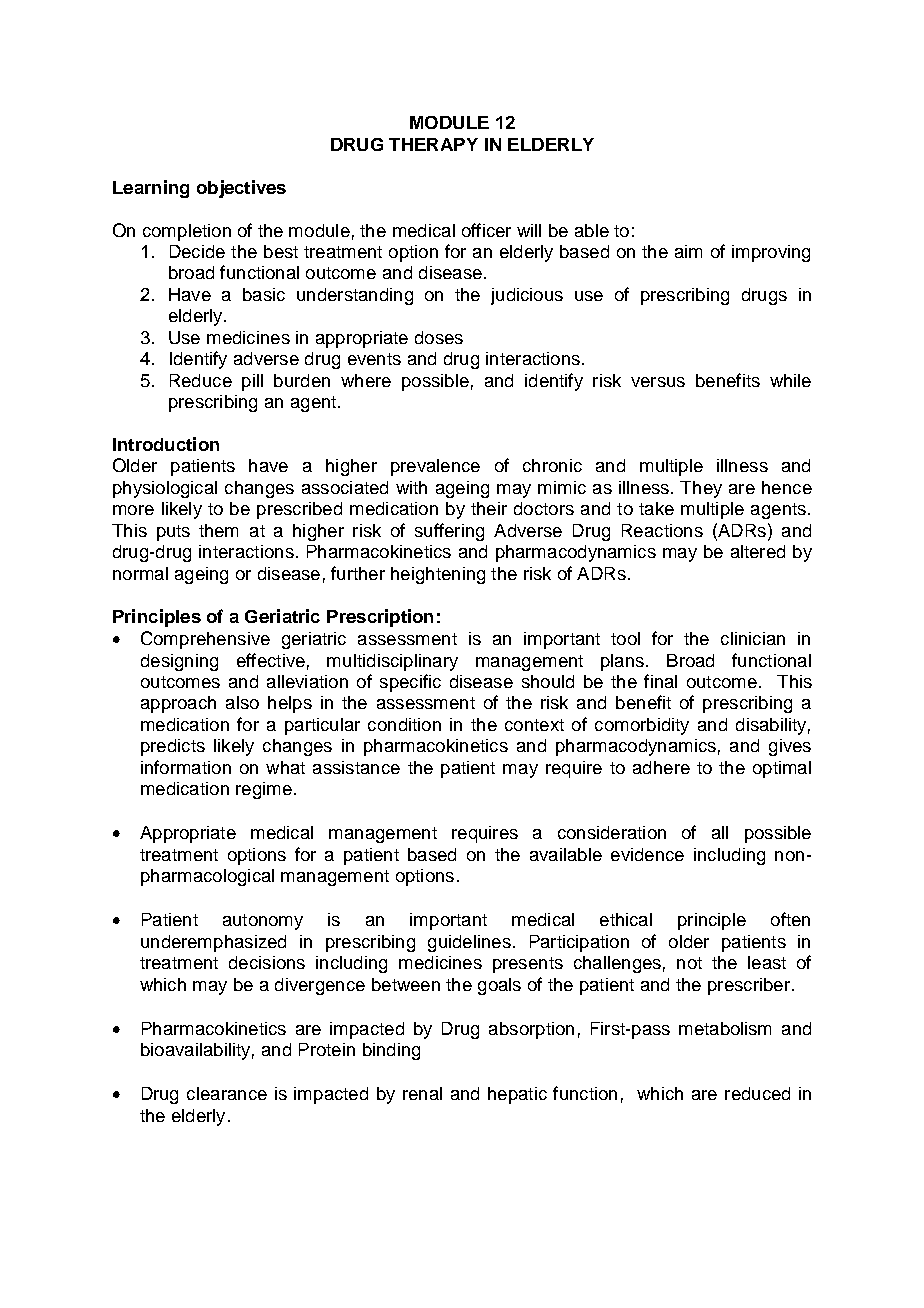 The image size is (924, 1308). I want to click on aim, so click(688, 251).
